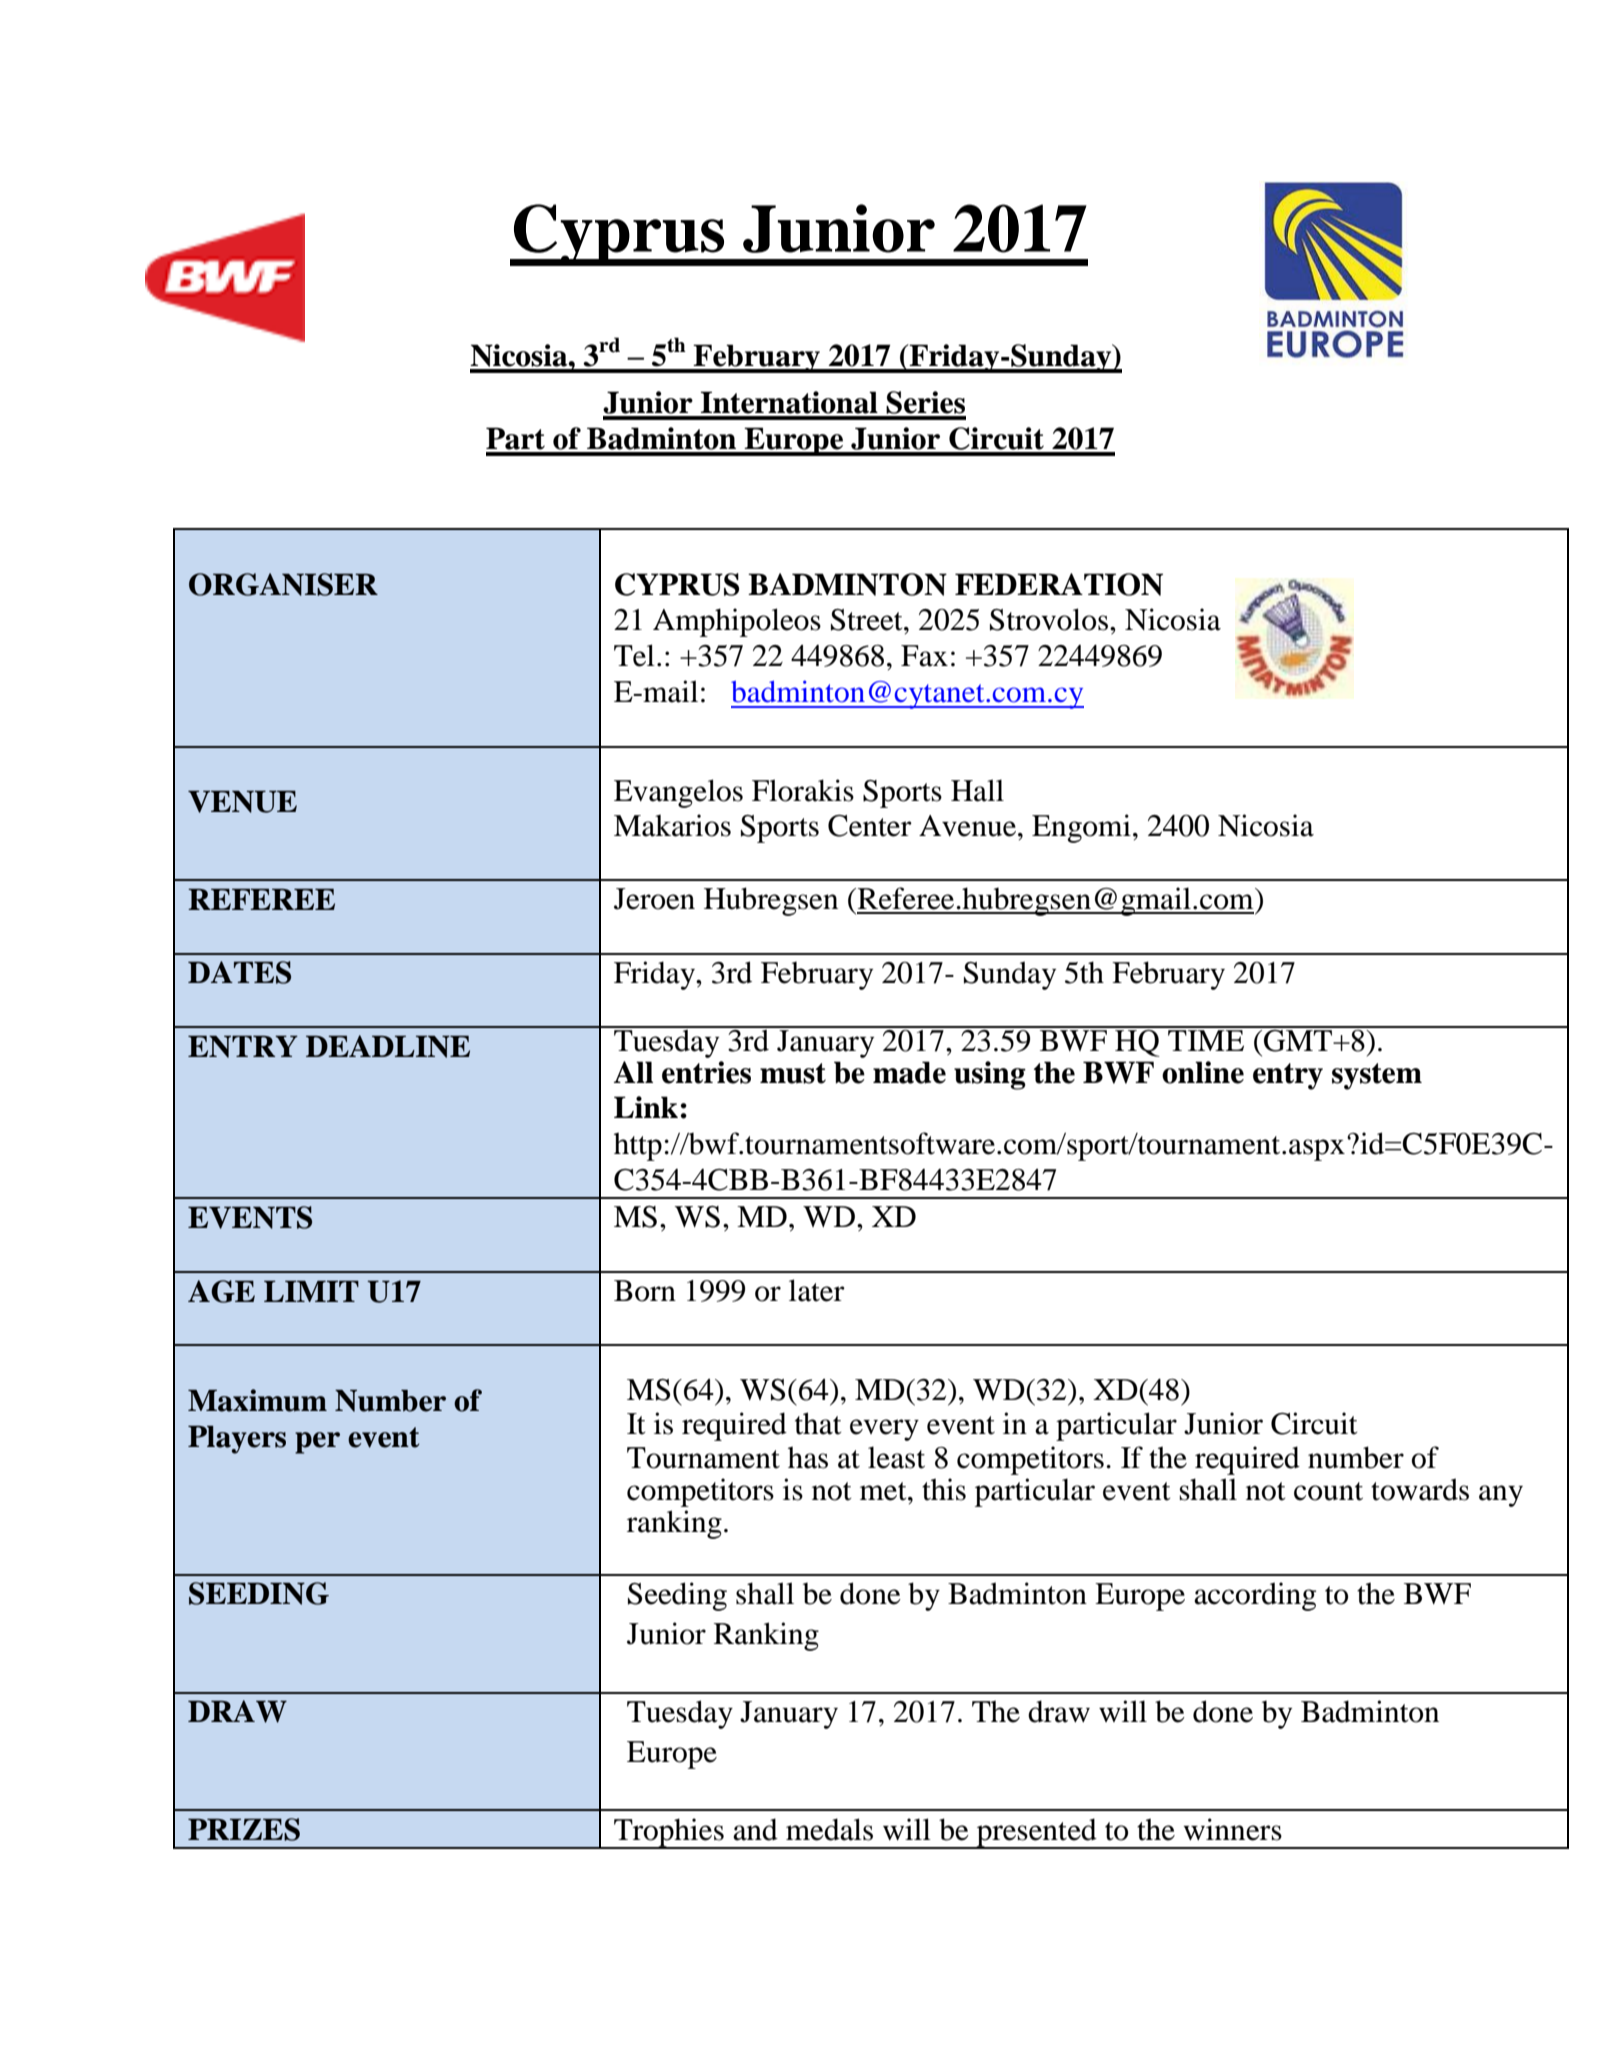  I want to click on system, so click(1377, 1076).
